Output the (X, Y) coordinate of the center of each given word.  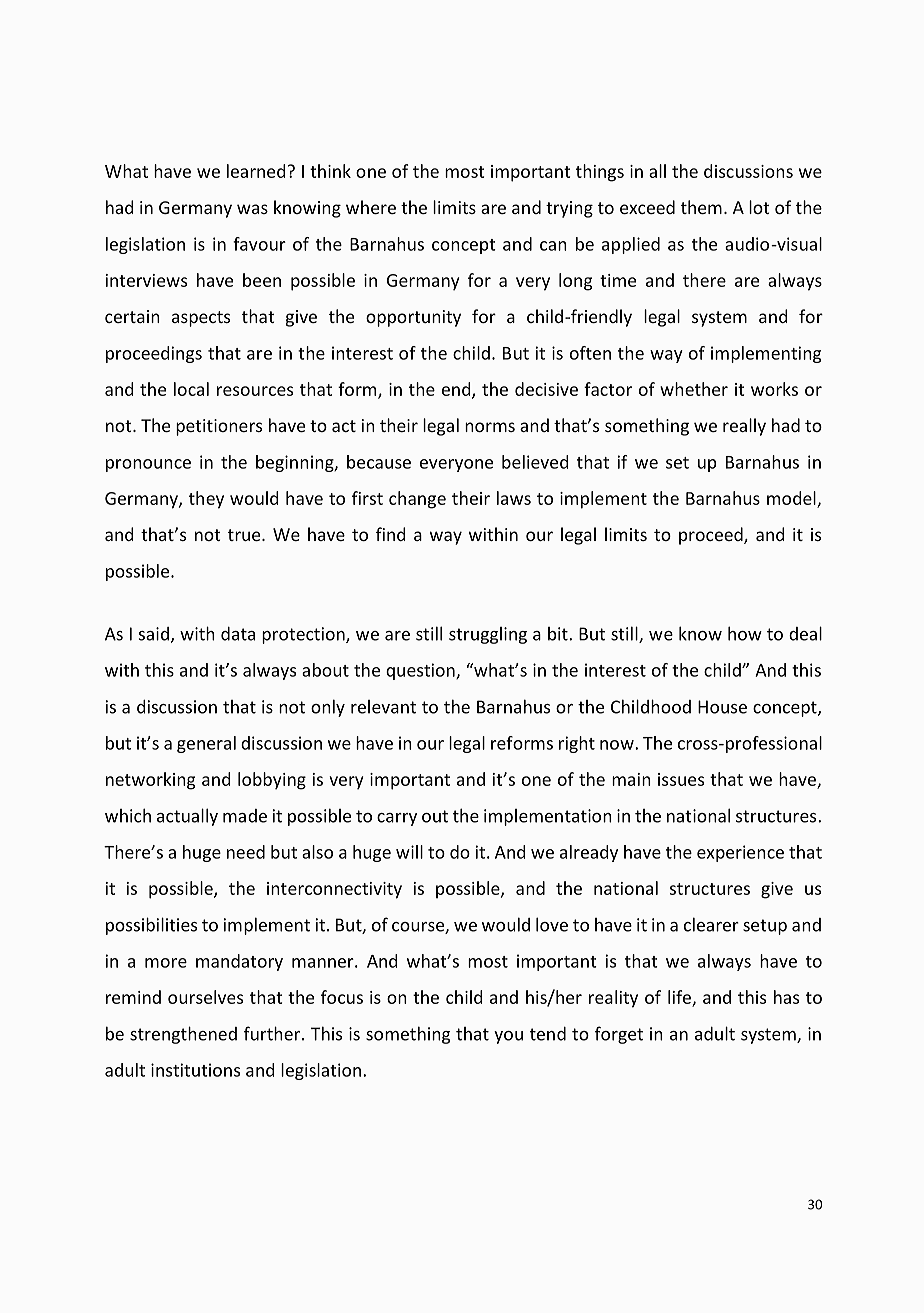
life (679, 997)
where (371, 207)
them (701, 207)
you (508, 1037)
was (252, 209)
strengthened (183, 1035)
